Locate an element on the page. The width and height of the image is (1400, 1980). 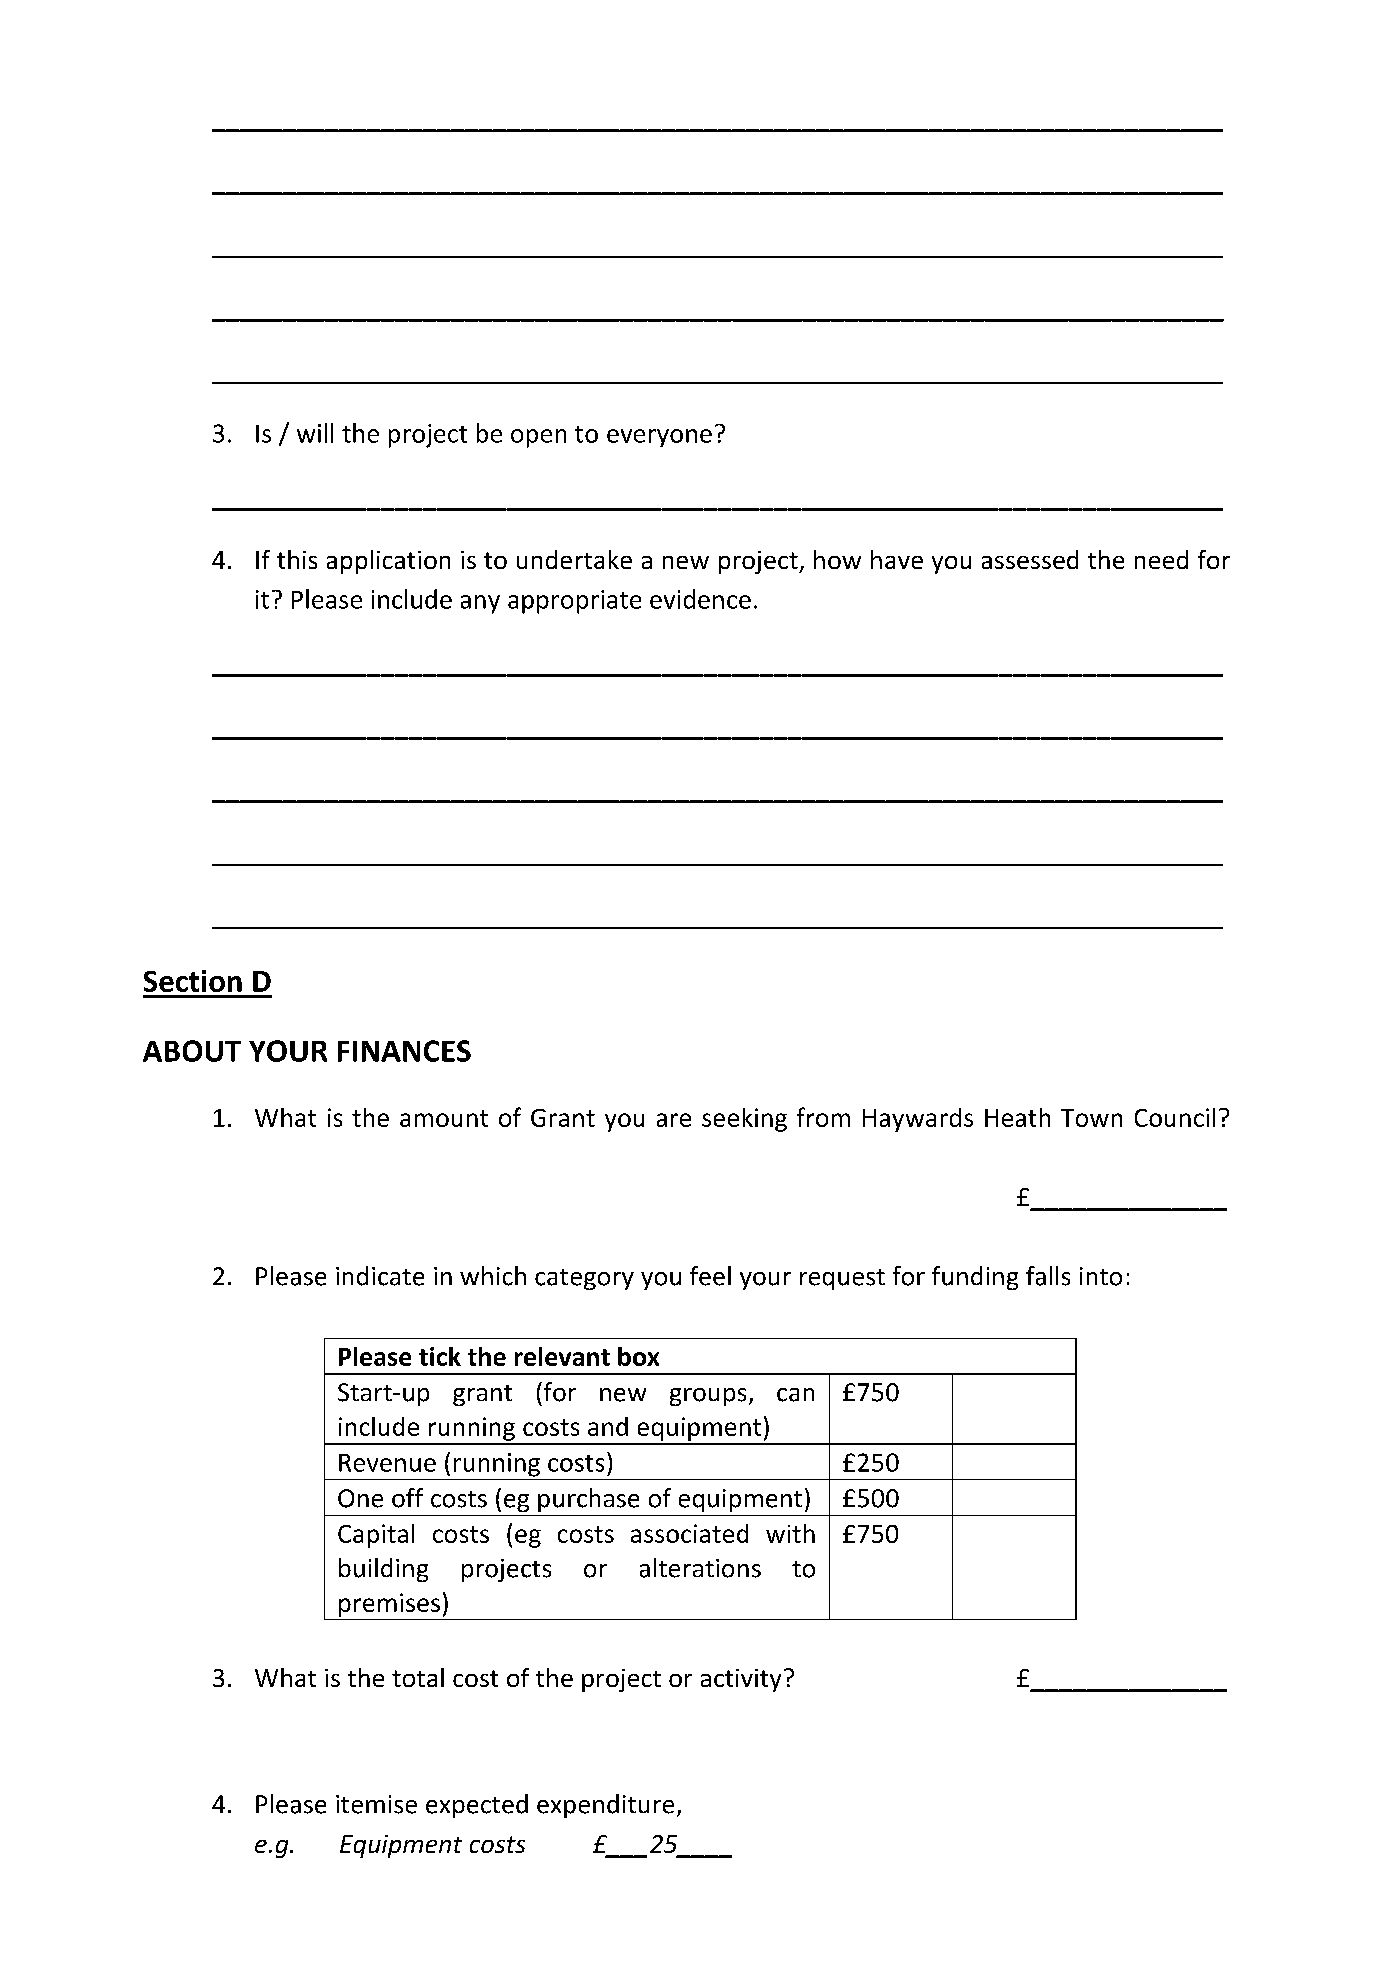
will is located at coordinates (315, 433).
